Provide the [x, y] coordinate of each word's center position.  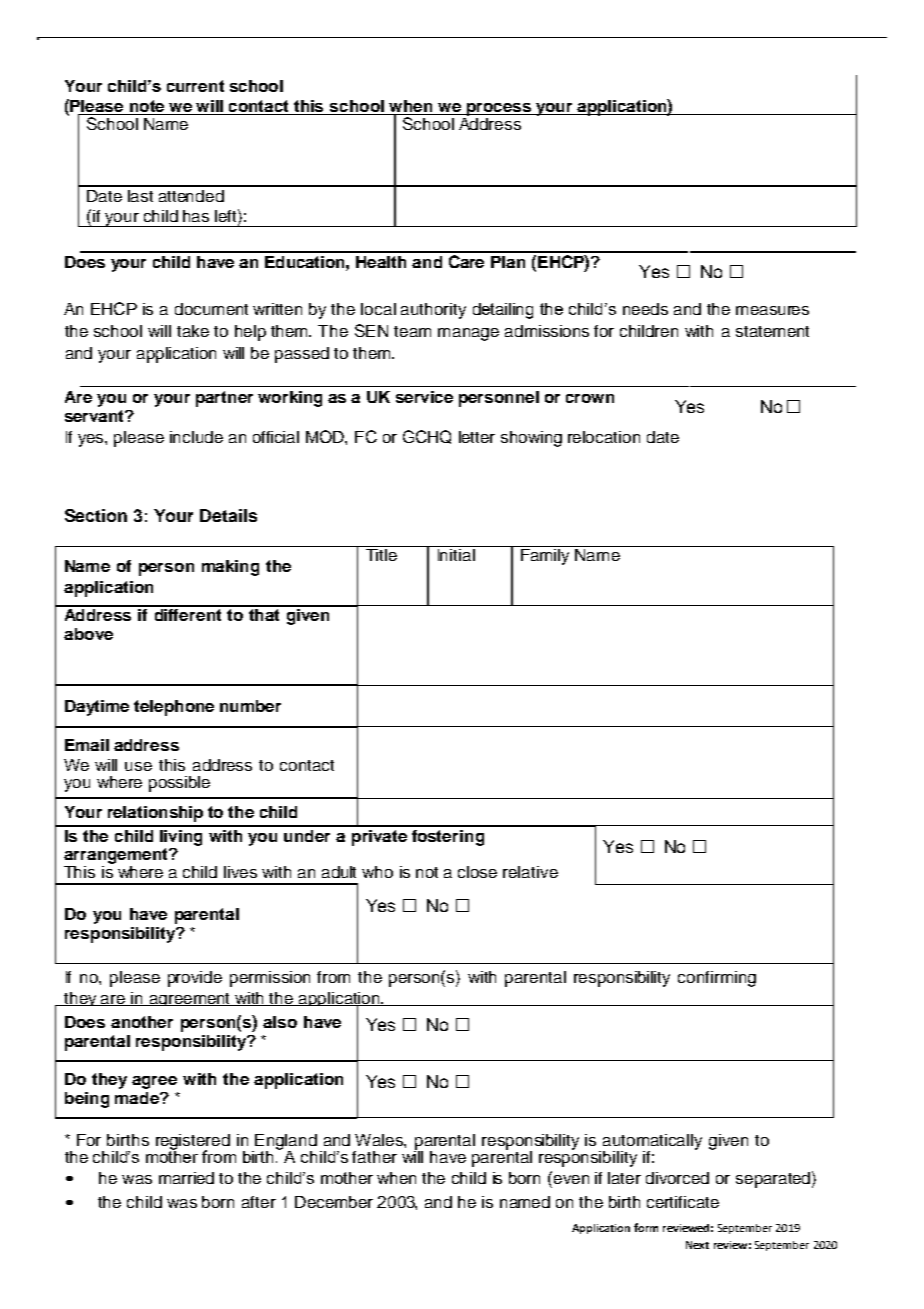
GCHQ [427, 437]
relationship [155, 814]
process [498, 109]
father [374, 1157]
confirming [717, 979]
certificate [683, 1202]
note [147, 107]
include [196, 437]
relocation [604, 437]
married [186, 1178]
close [477, 872]
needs [645, 309]
